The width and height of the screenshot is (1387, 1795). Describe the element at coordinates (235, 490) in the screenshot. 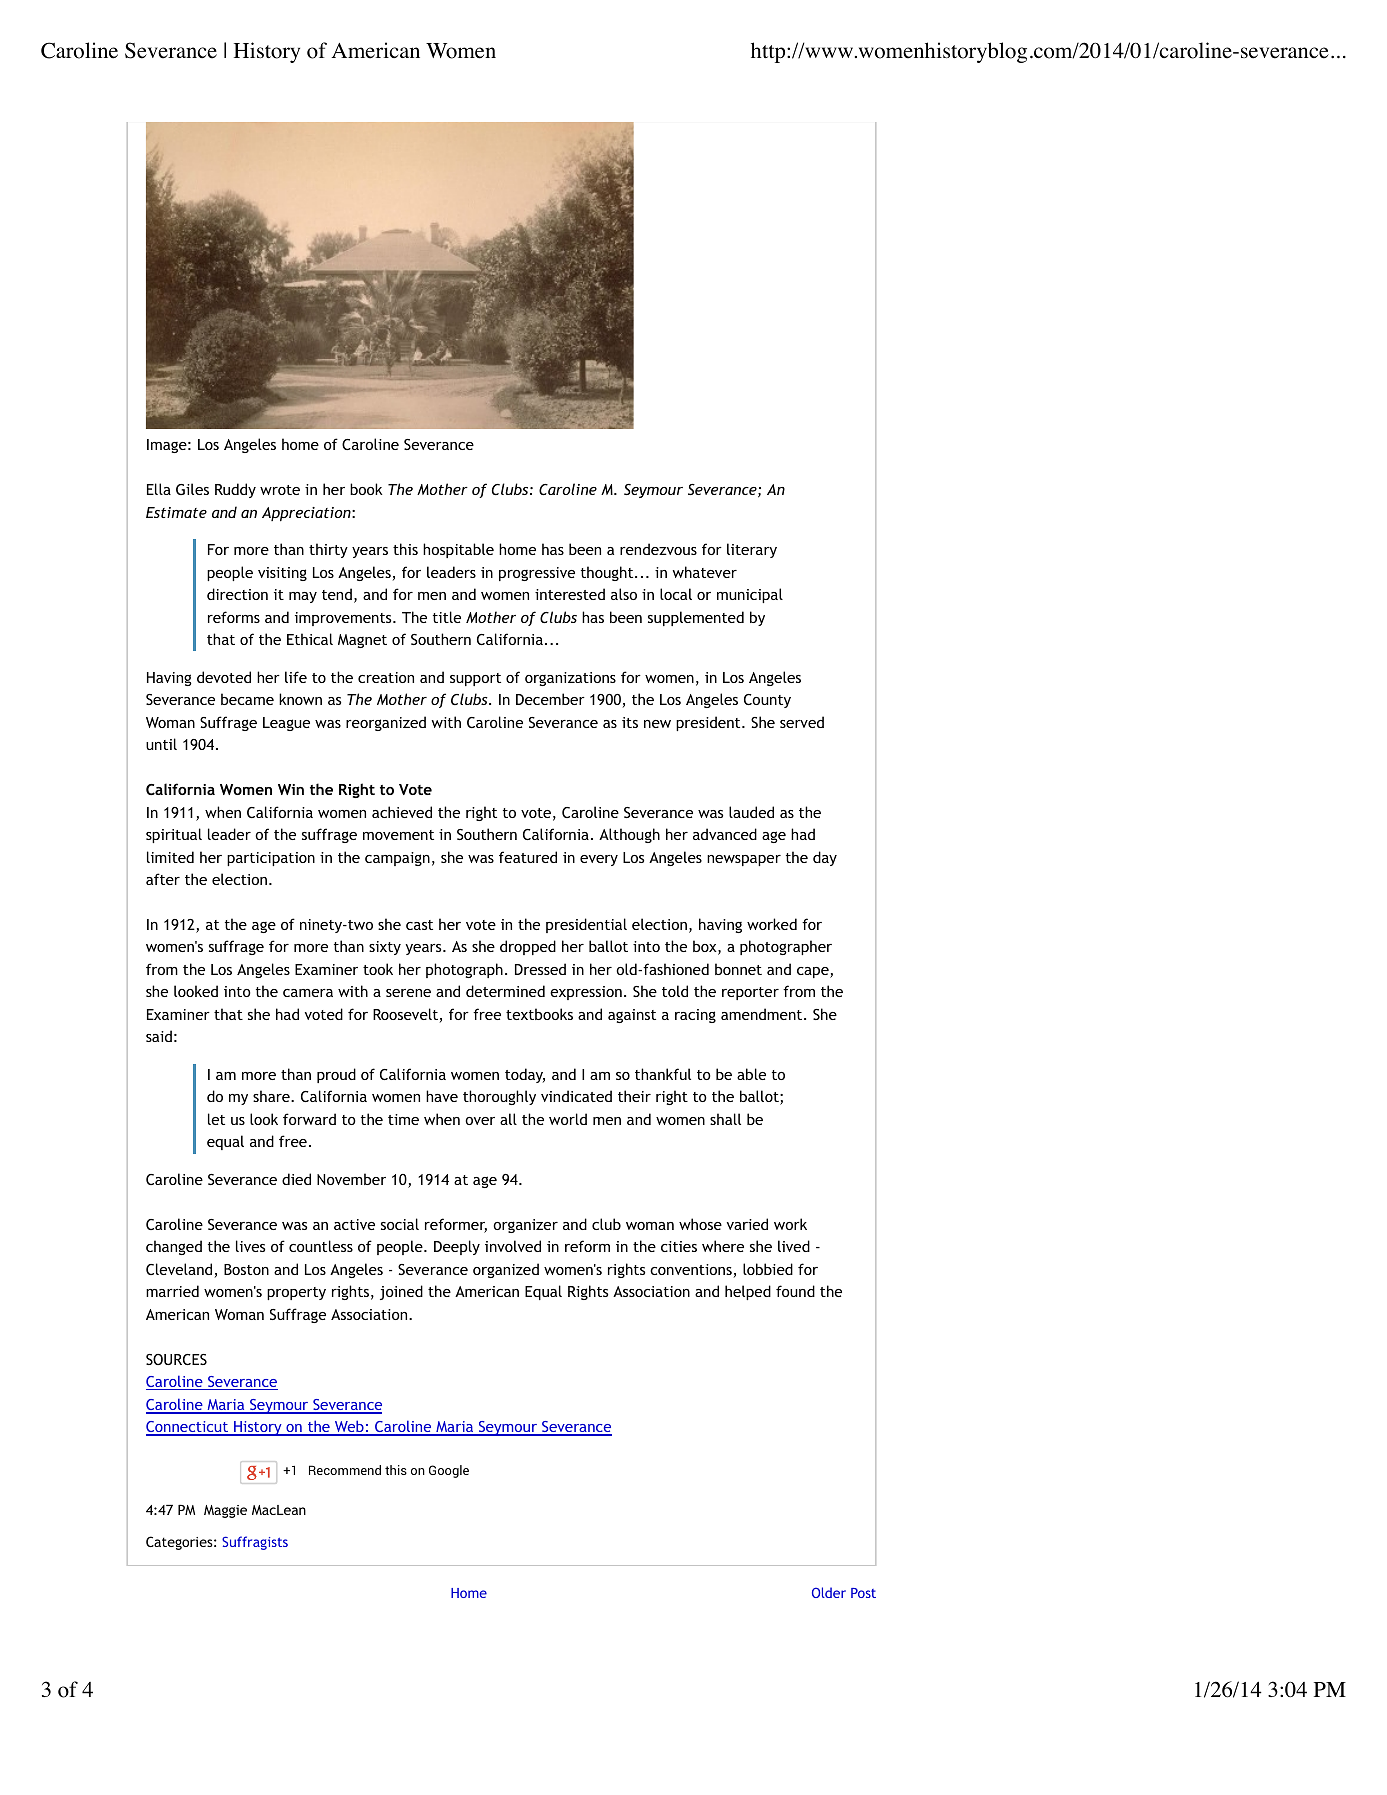

I see `Ruddy` at that location.
